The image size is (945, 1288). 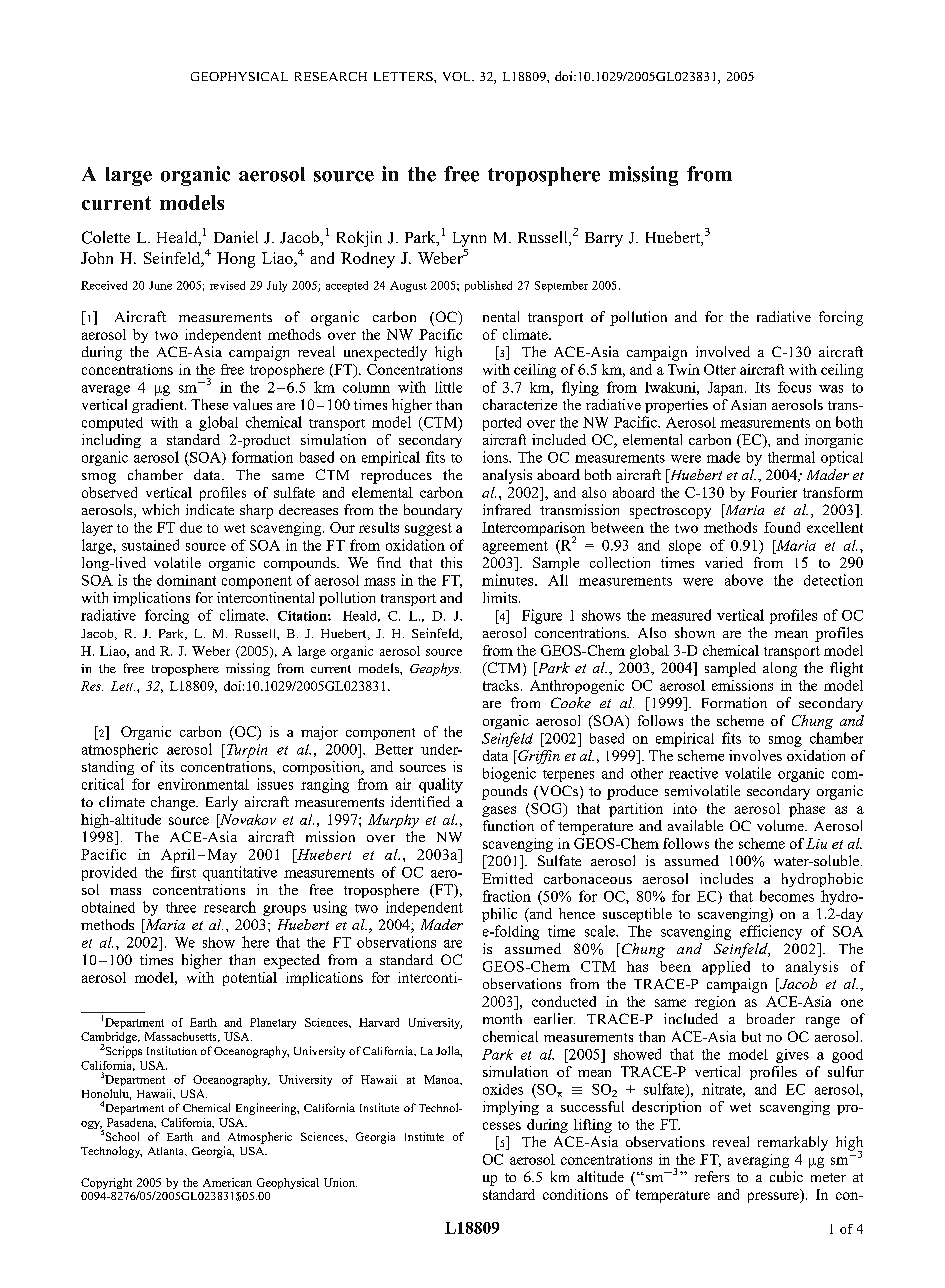 I want to click on June, so click(x=160, y=285).
